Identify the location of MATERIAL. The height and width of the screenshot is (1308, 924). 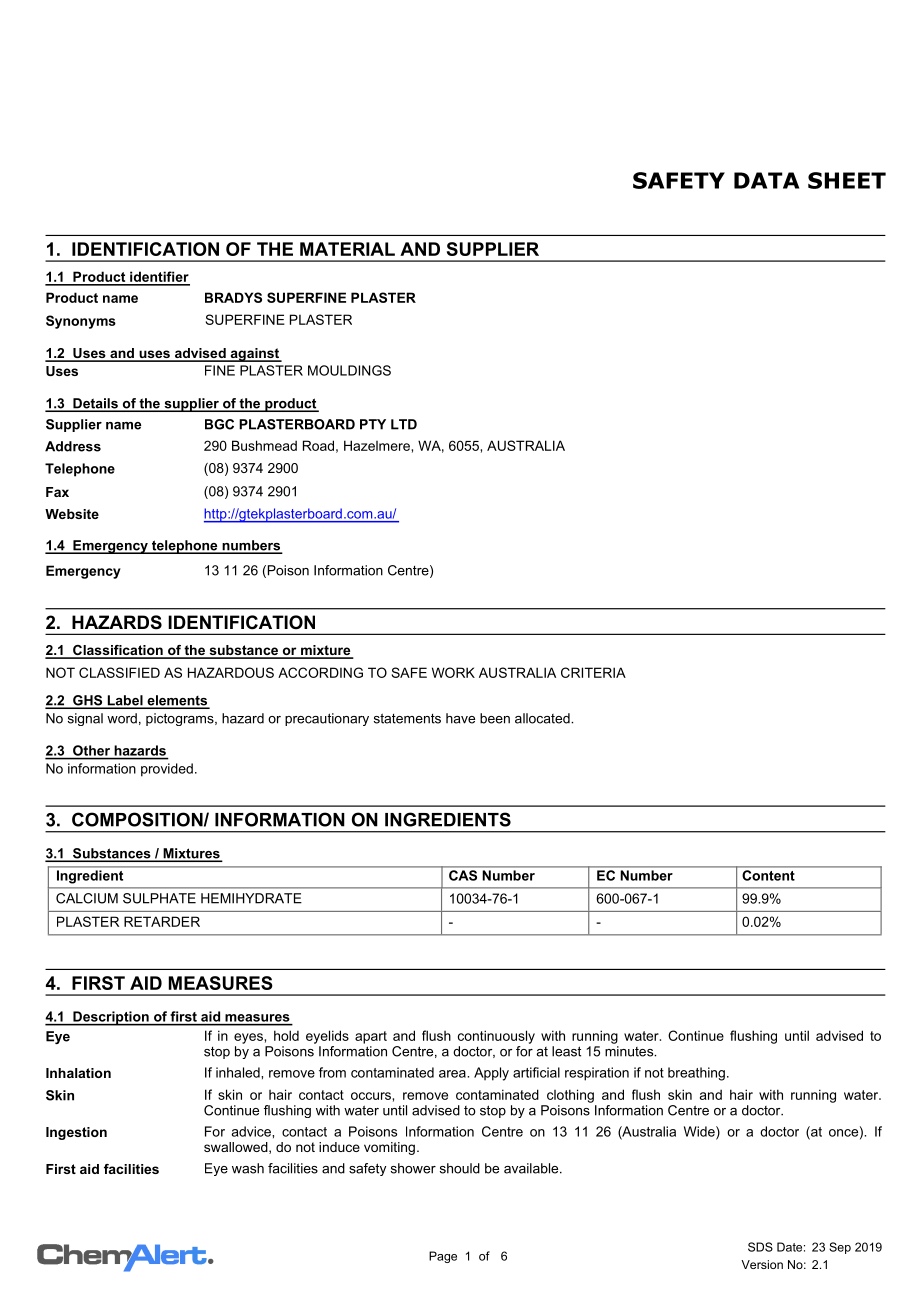
(347, 249).
